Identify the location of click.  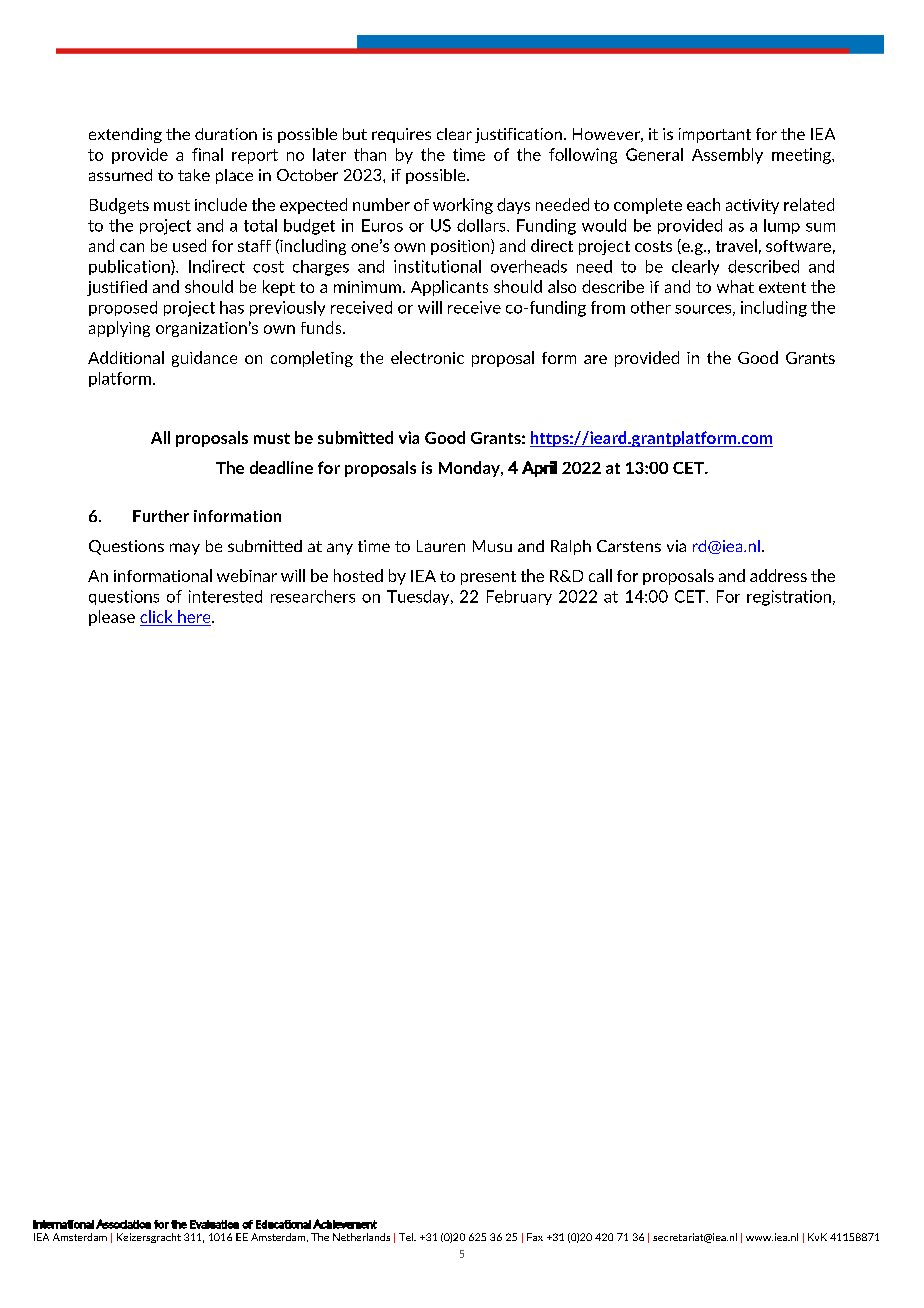
(157, 618).
